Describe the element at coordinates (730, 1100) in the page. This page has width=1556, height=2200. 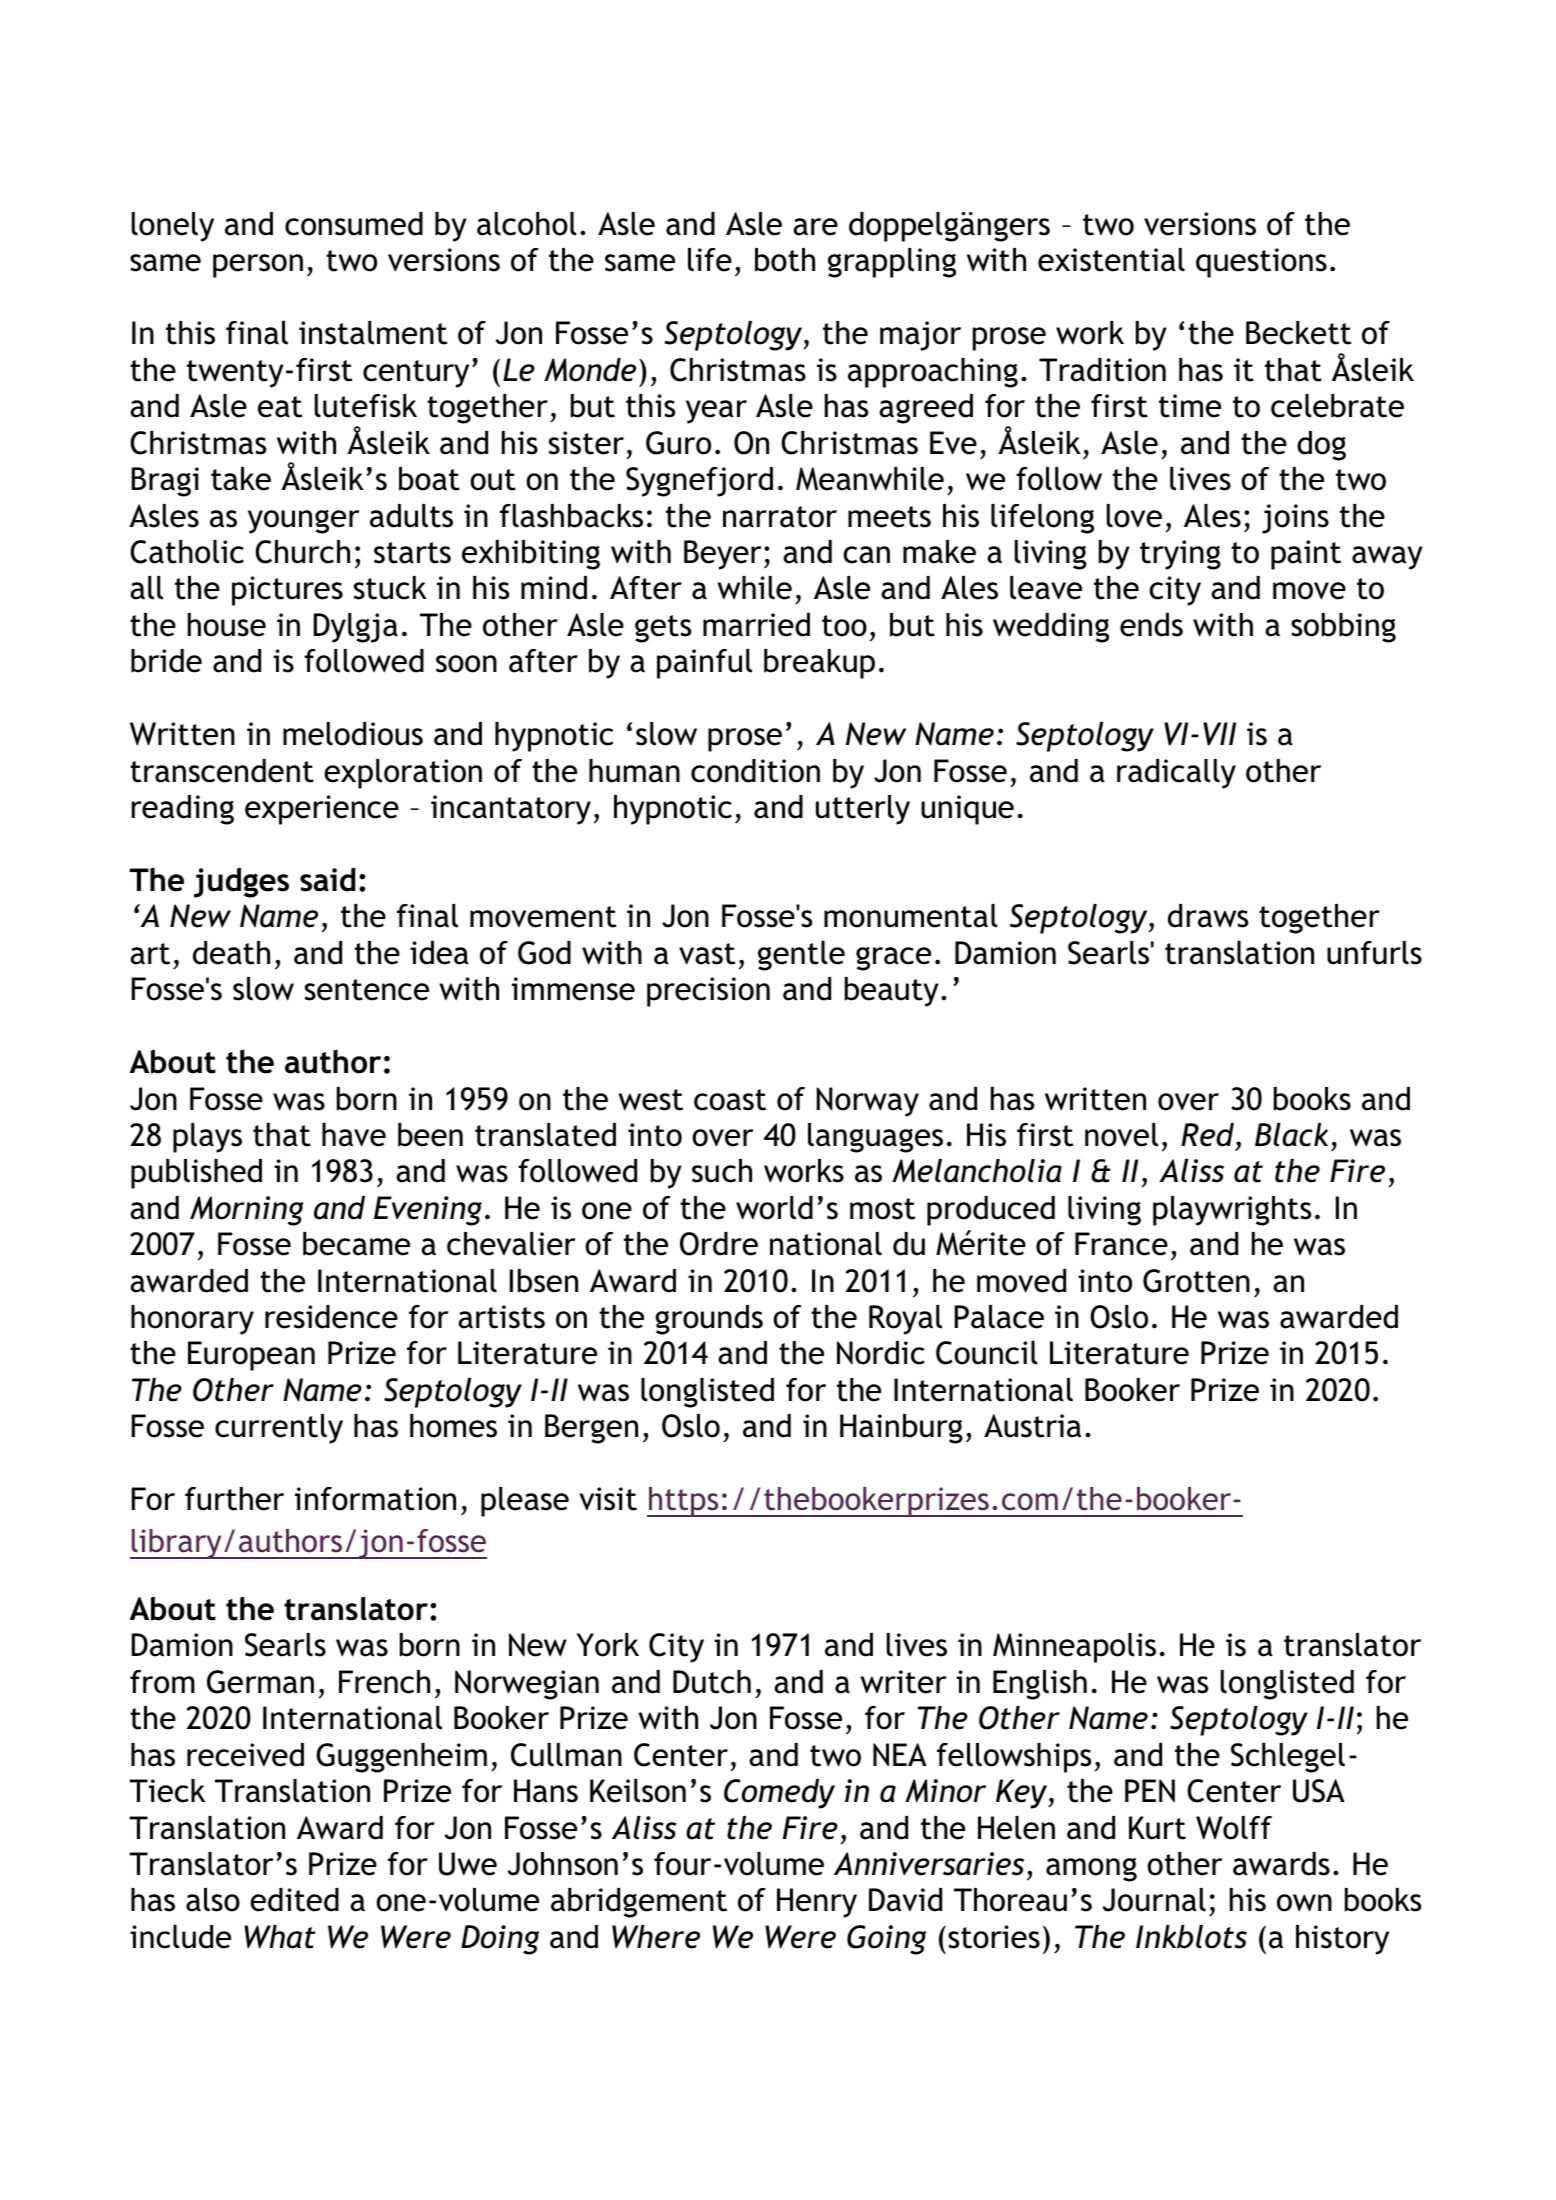
I see `coast` at that location.
